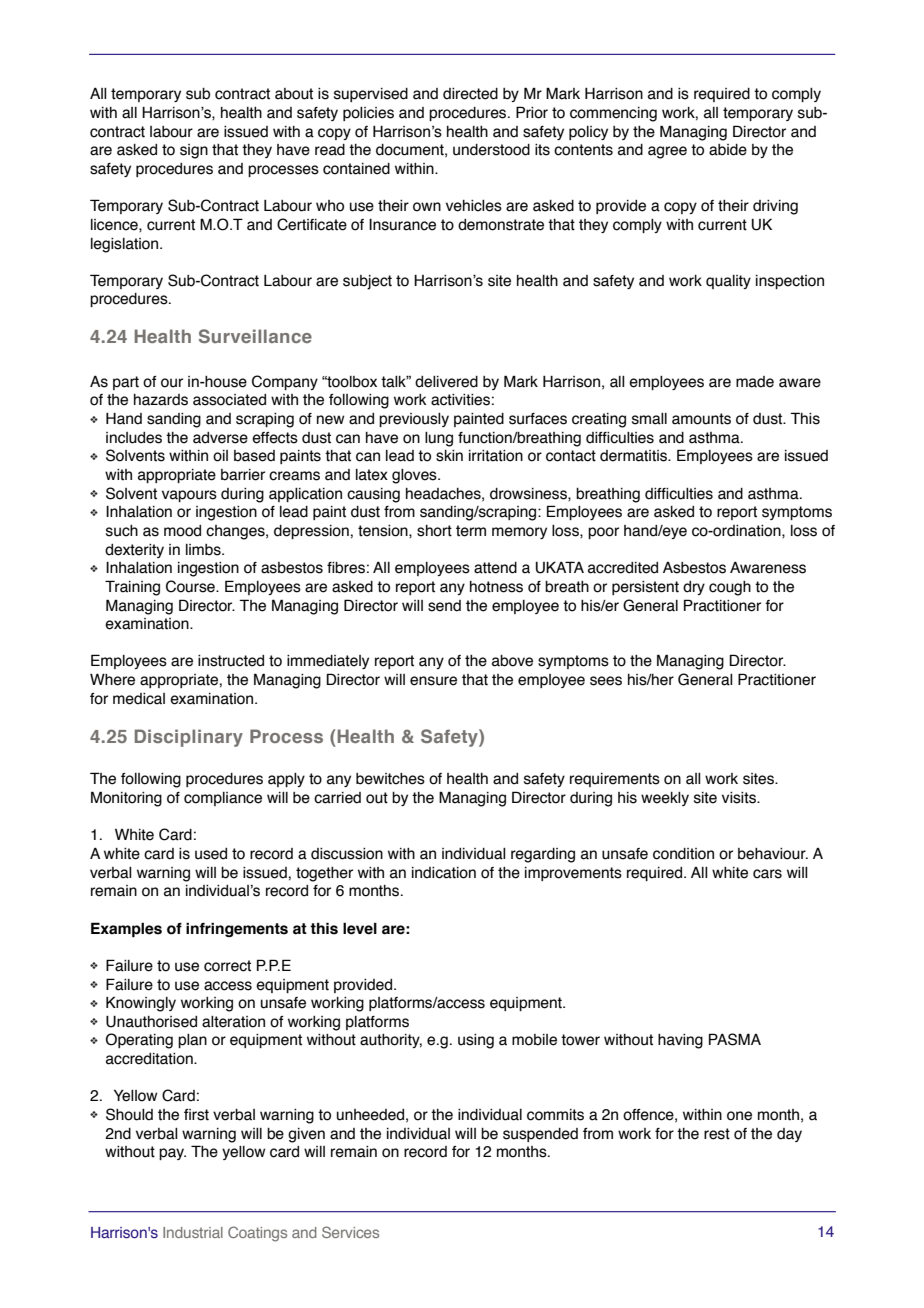 Image resolution: width=924 pixels, height=1308 pixels. I want to click on Services, so click(350, 1232).
